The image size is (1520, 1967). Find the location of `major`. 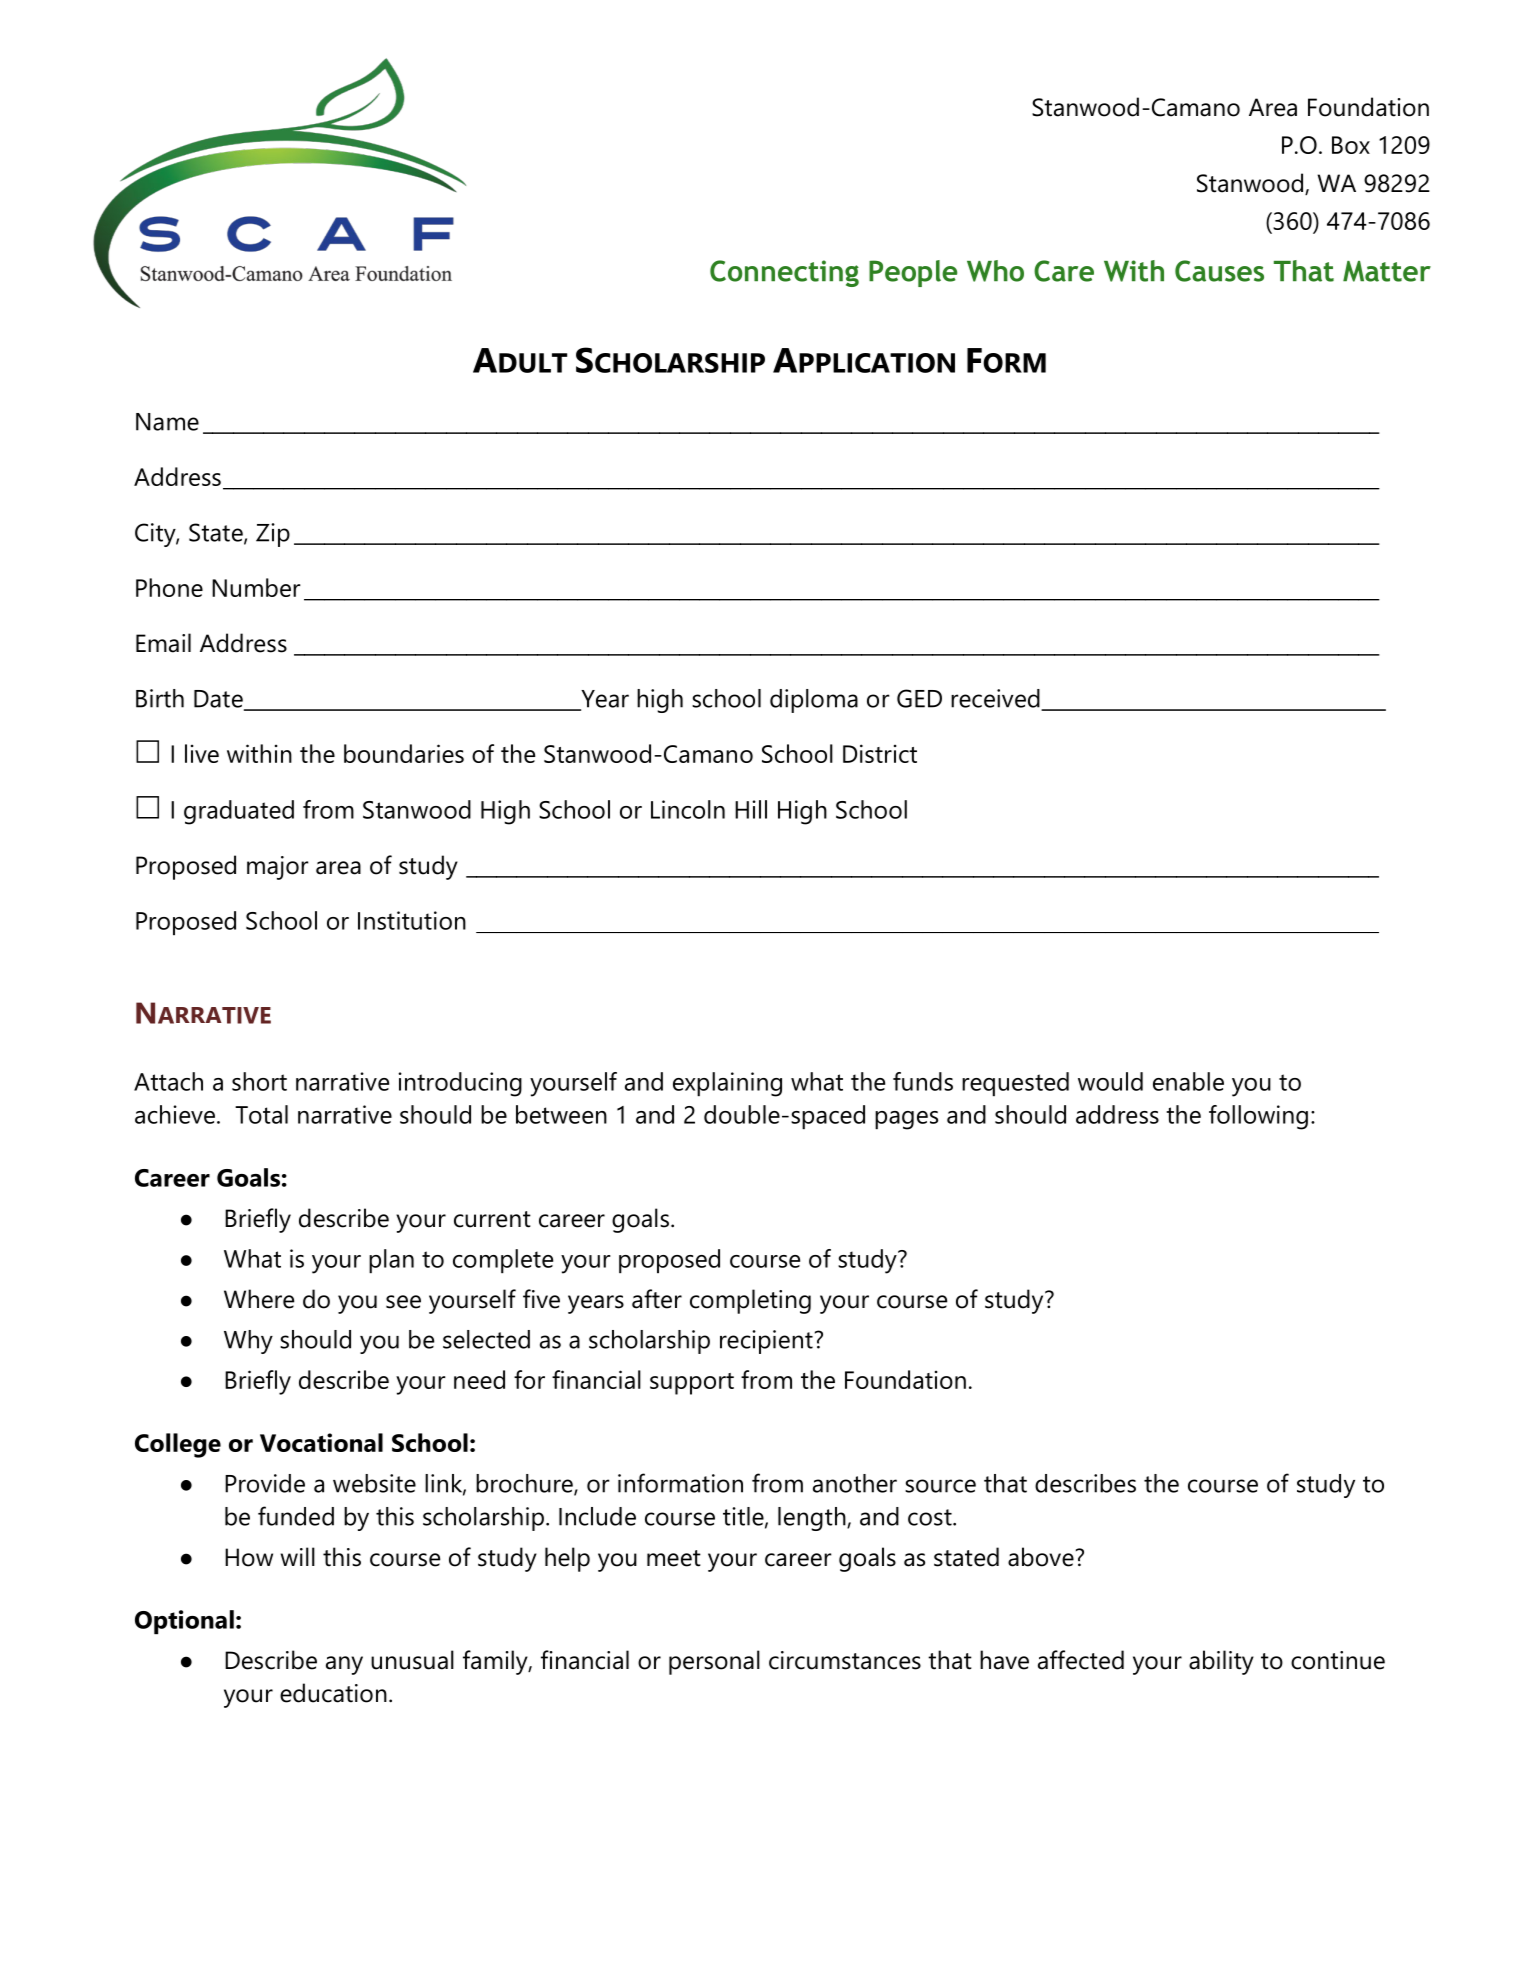

major is located at coordinates (278, 868).
